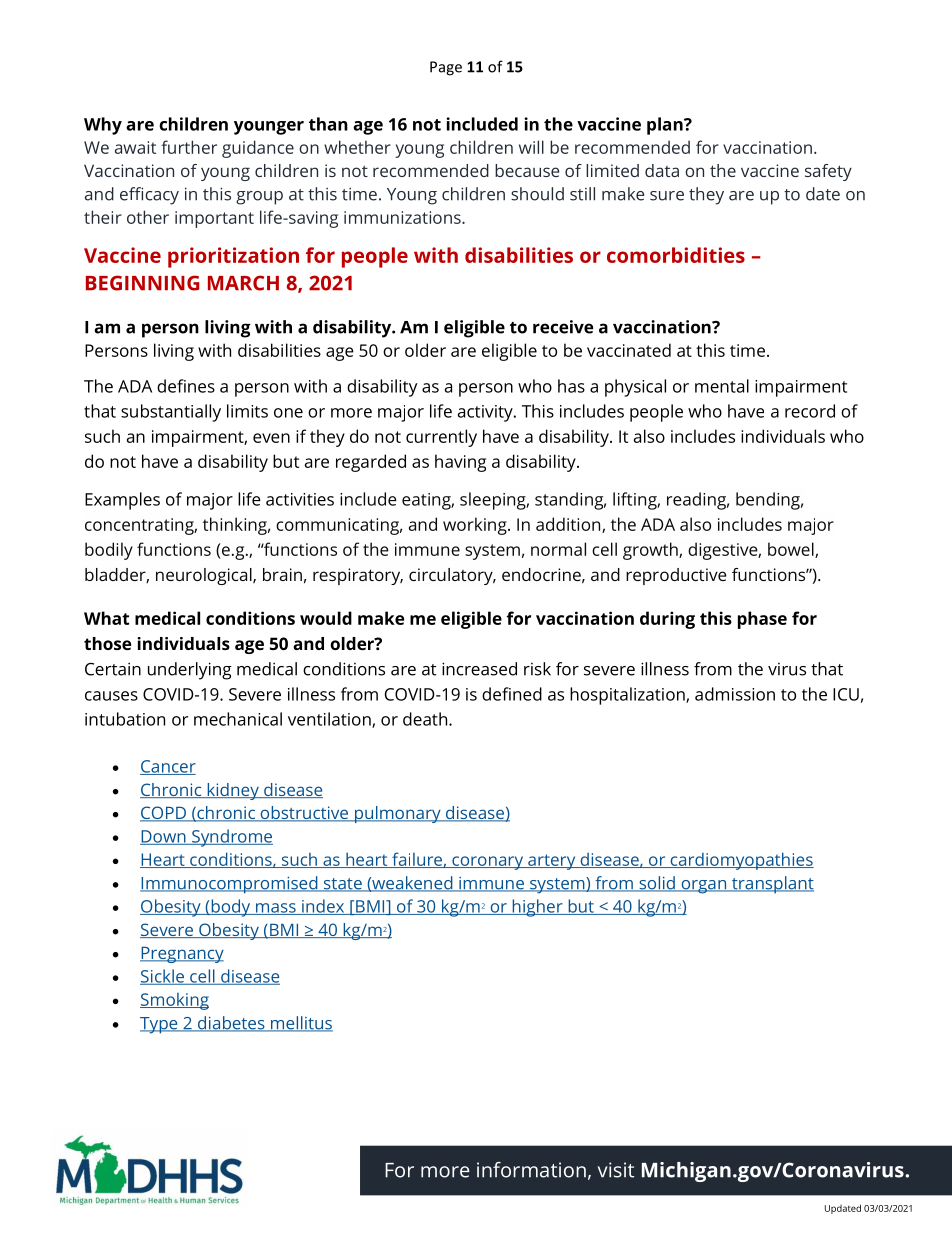  Describe the element at coordinates (616, 1170) in the screenshot. I see `visit` at that location.
